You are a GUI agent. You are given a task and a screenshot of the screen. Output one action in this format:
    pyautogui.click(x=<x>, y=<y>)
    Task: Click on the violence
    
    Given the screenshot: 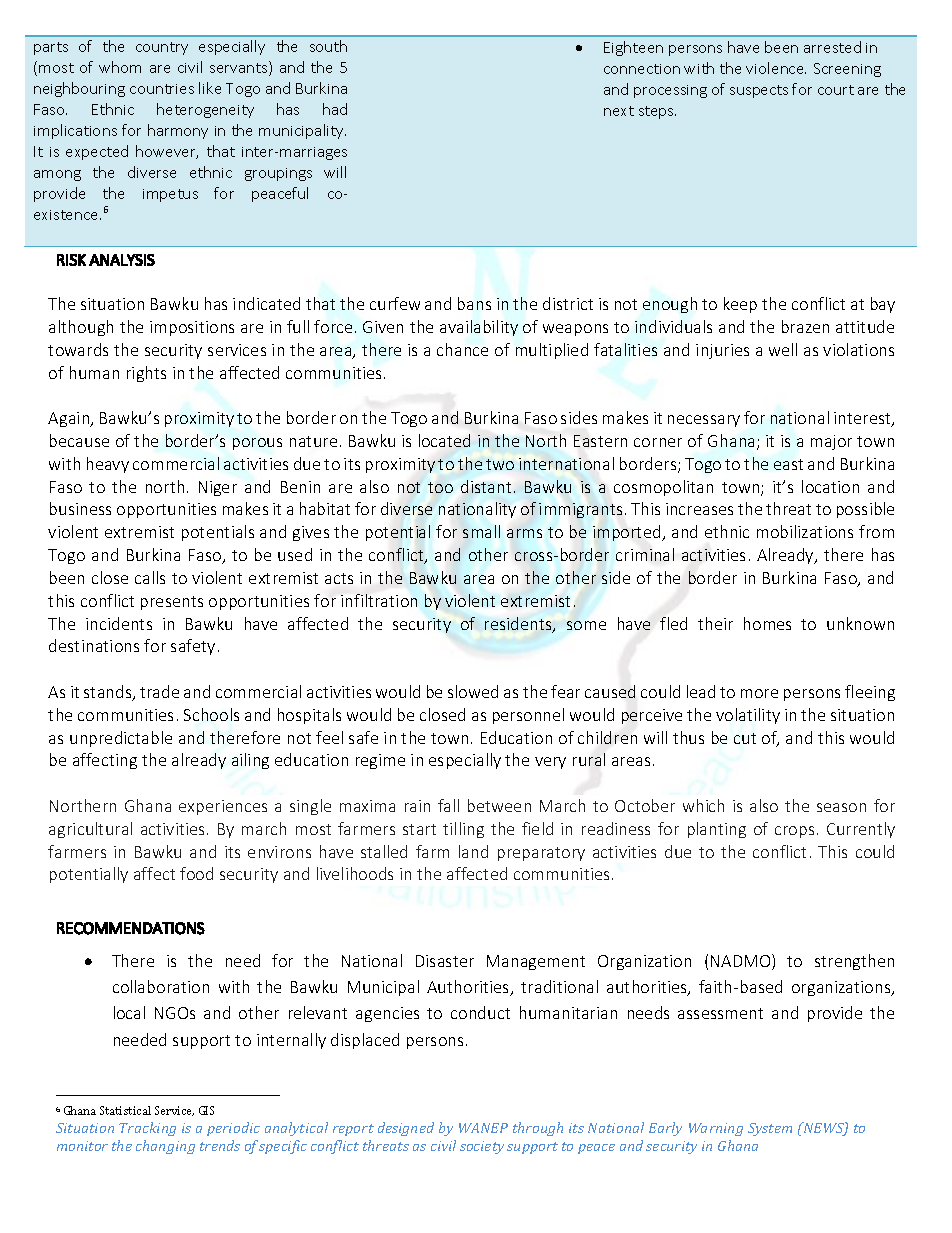 What is the action you would take?
    pyautogui.click(x=776, y=68)
